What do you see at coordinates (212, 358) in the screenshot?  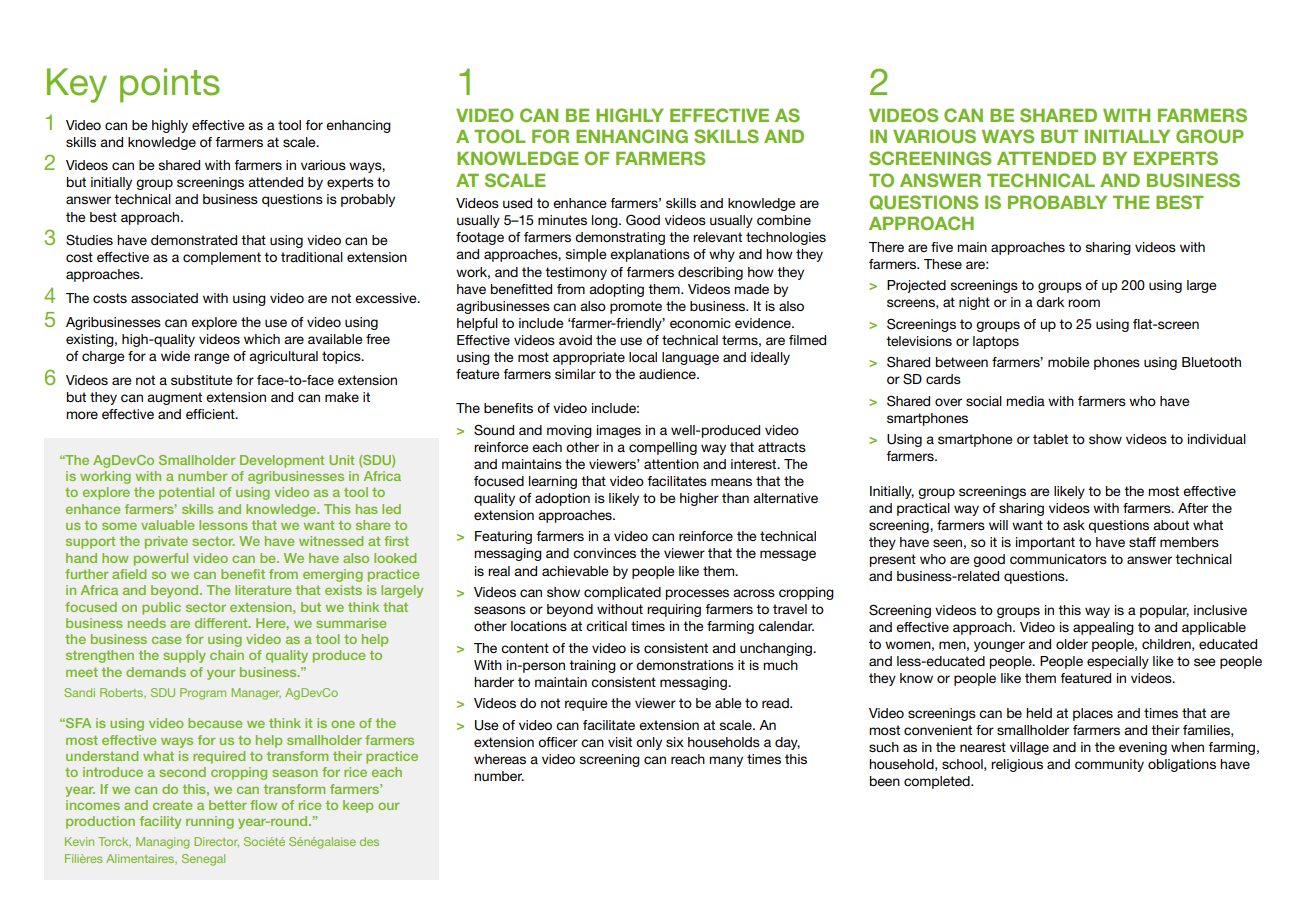 I see `range` at bounding box center [212, 358].
